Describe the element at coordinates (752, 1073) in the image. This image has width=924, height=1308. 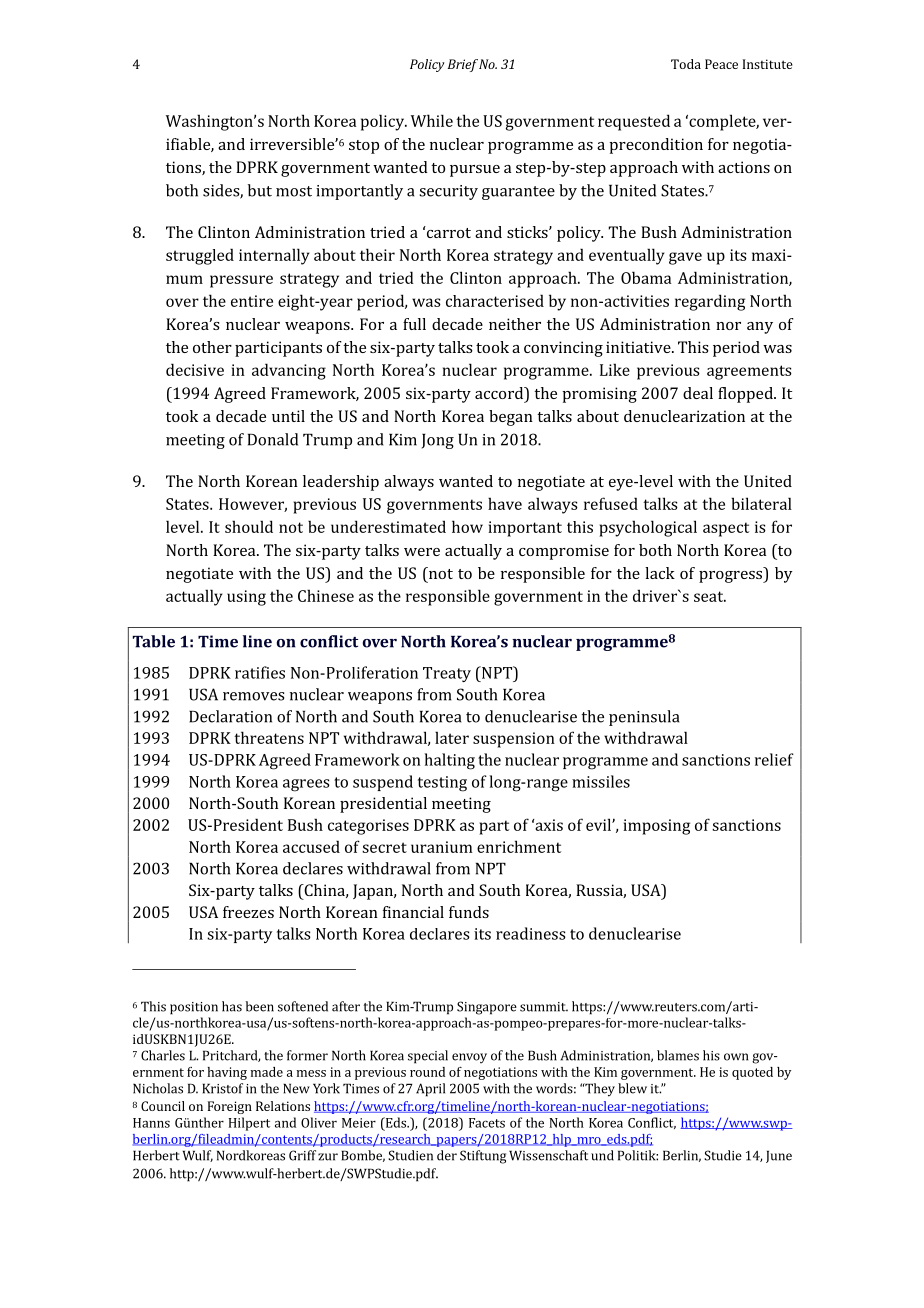
I see `quoted` at that location.
